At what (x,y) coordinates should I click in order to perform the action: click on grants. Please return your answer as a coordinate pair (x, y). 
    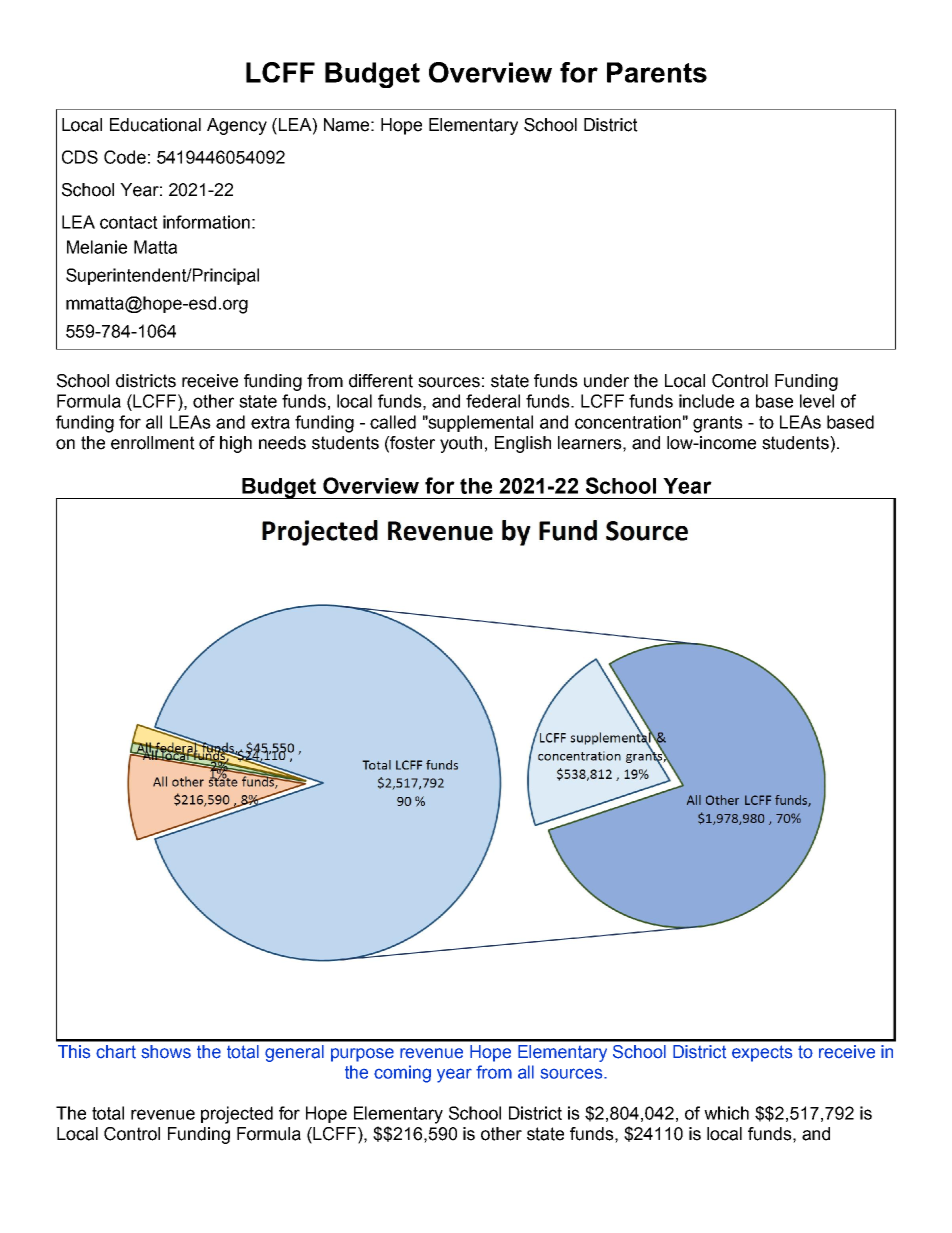
    Looking at the image, I should click on (718, 424).
